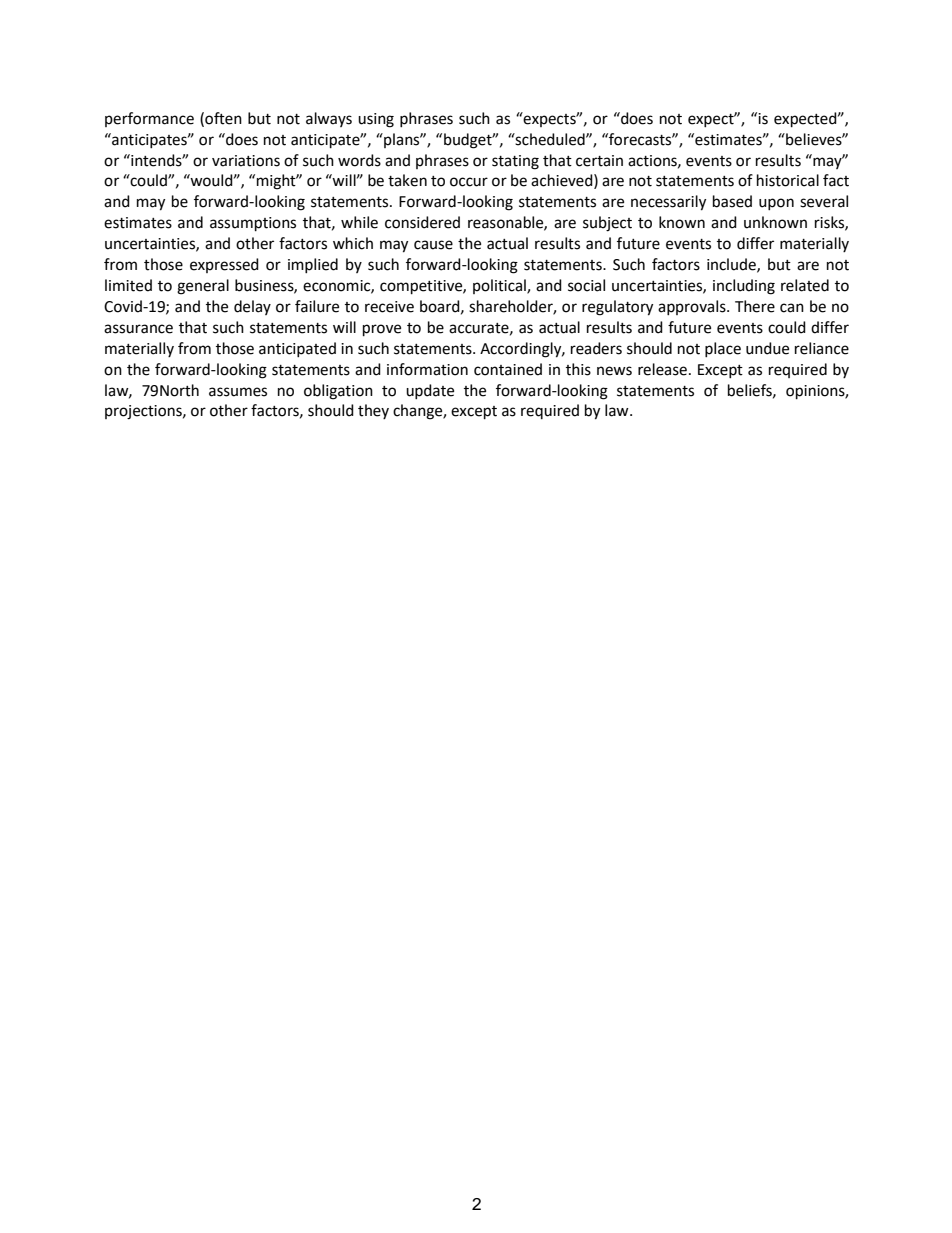 This page has height=1233, width=952. What do you see at coordinates (253, 224) in the page?
I see `assumptions` at bounding box center [253, 224].
